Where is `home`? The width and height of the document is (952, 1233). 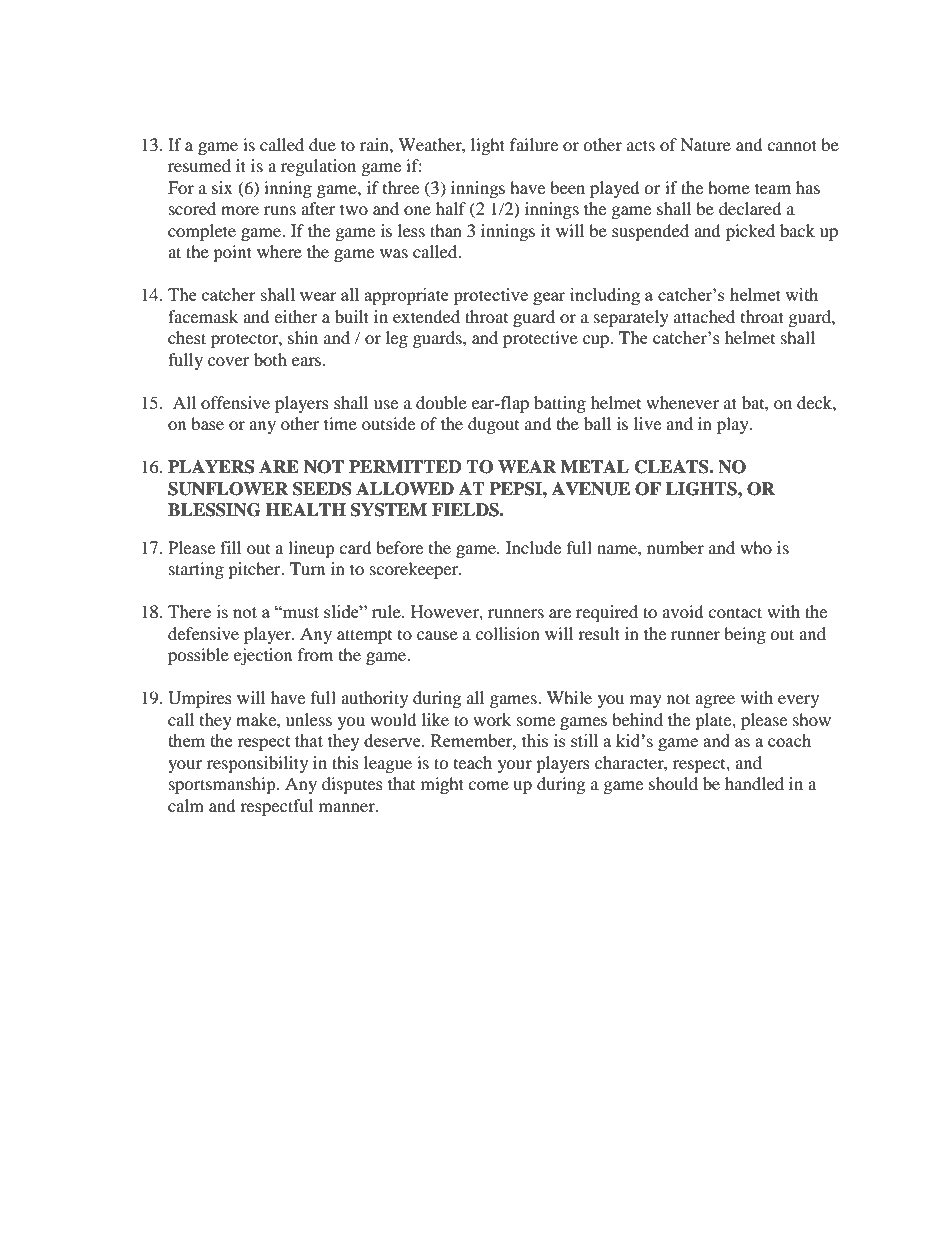
home is located at coordinates (729, 187).
